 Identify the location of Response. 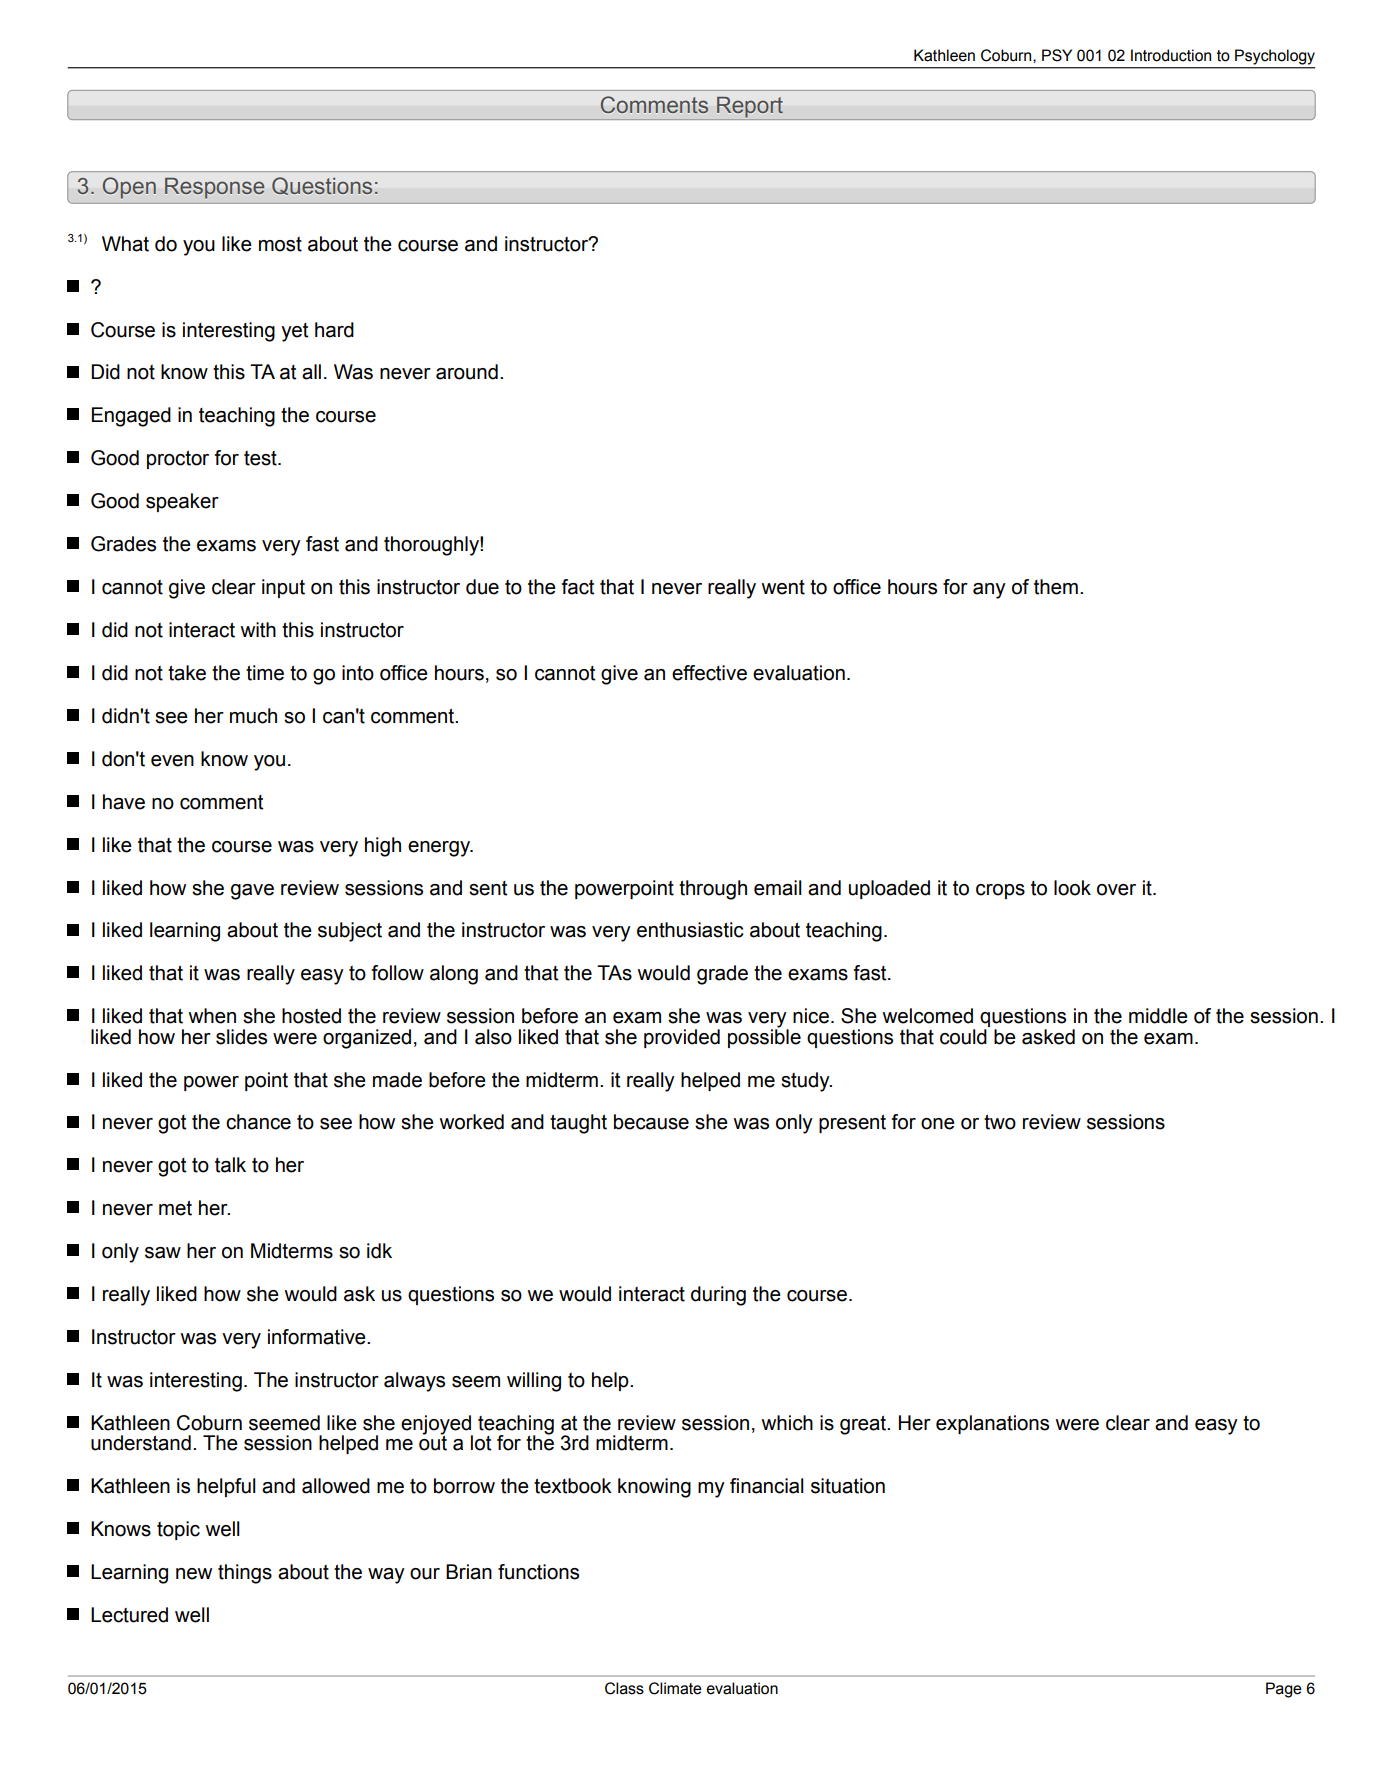
(214, 188).
